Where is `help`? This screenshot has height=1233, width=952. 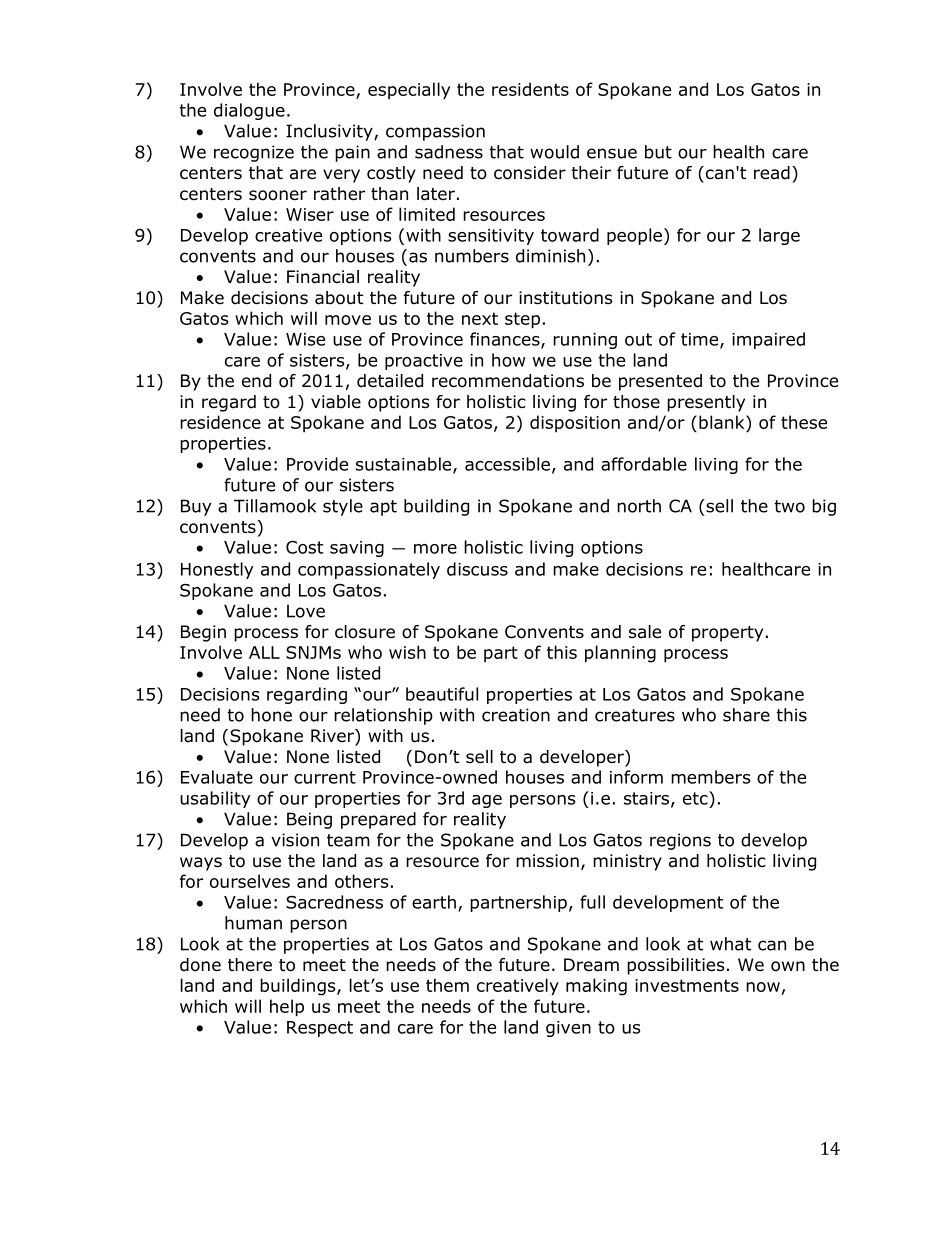 help is located at coordinates (287, 1008).
